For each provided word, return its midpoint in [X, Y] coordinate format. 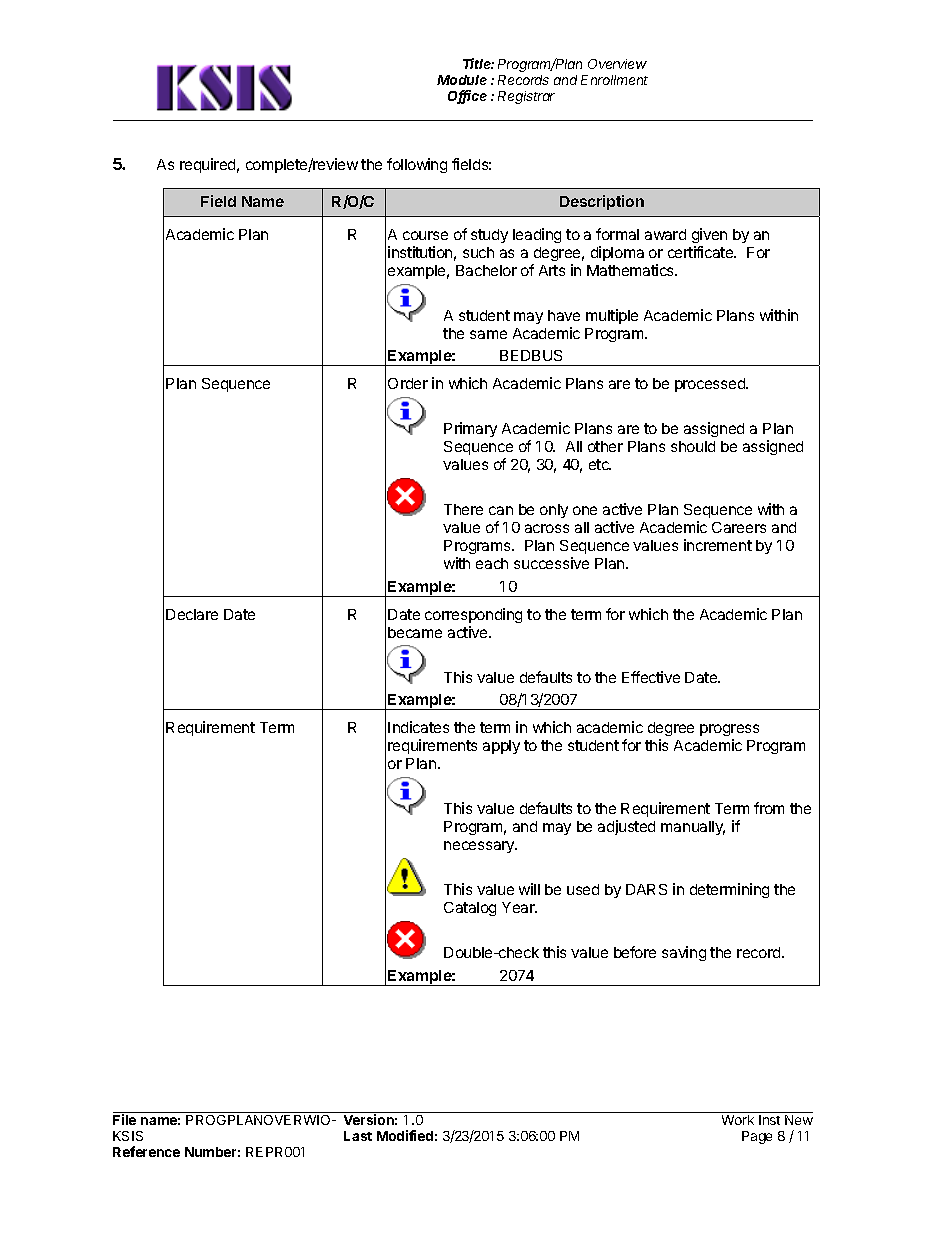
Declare [192, 614]
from [769, 808]
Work [738, 1120]
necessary [480, 847]
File [124, 1119]
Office [467, 97]
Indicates [418, 727]
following [417, 165]
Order [408, 383]
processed [711, 385]
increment [718, 545]
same [488, 334]
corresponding [473, 615]
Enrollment [614, 80]
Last [358, 1136]
